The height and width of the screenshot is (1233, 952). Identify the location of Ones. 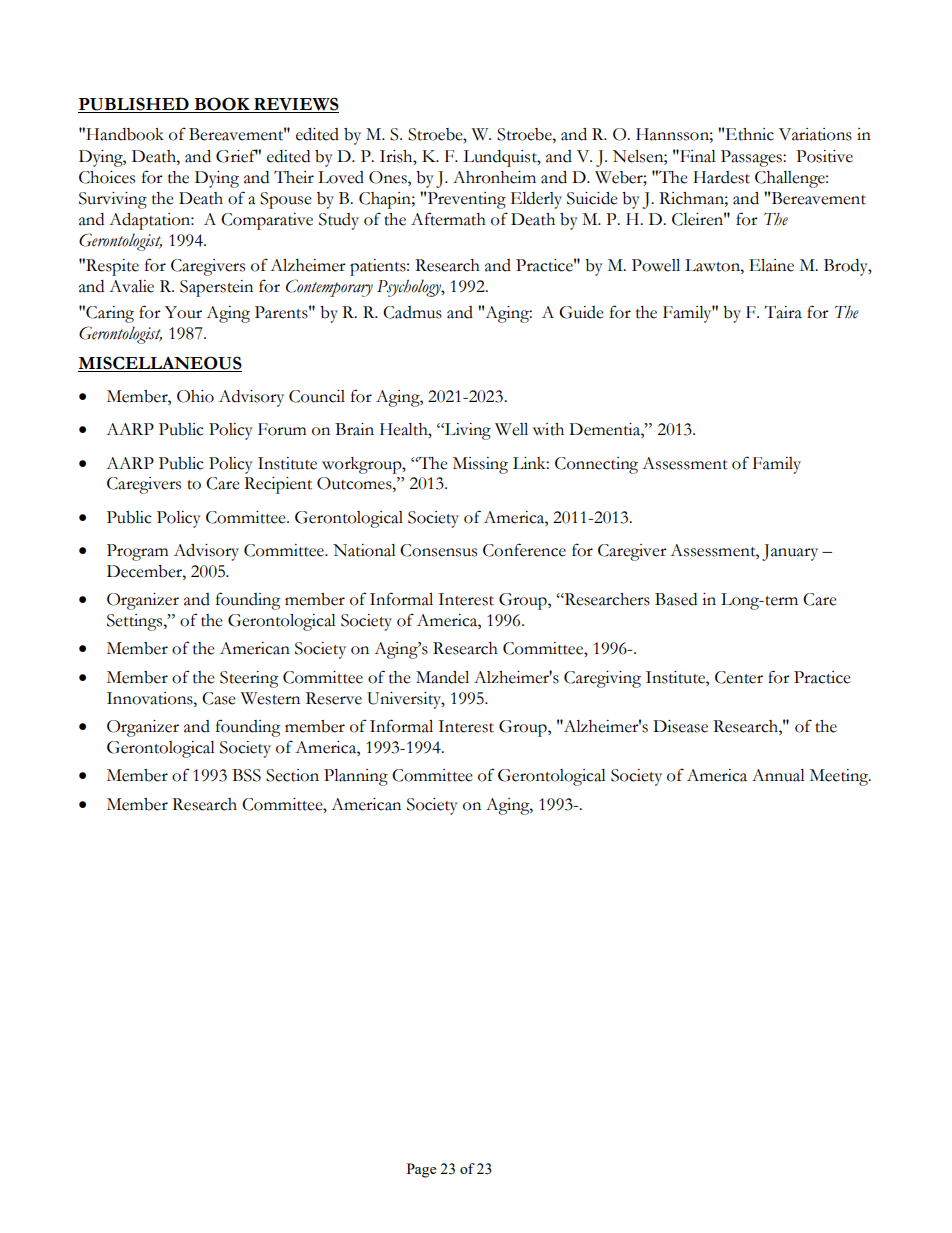
(389, 177).
